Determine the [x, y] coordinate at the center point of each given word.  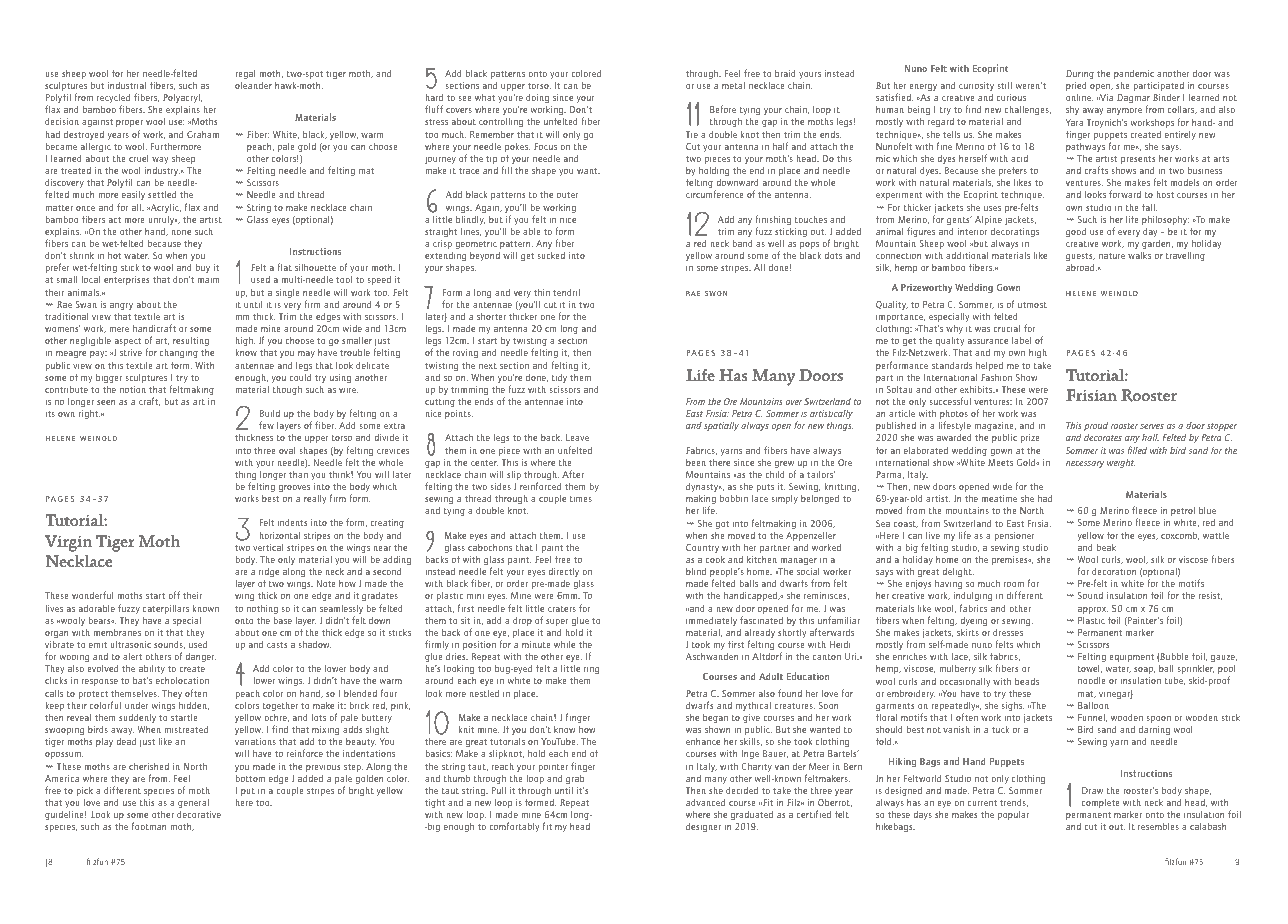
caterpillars [166, 610]
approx [1093, 610]
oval [287, 450]
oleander [253, 85]
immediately [711, 621]
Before [723, 109]
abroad [1081, 267]
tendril [566, 292]
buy [203, 268]
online [1079, 97]
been [696, 462]
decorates [1103, 437]
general [193, 803]
